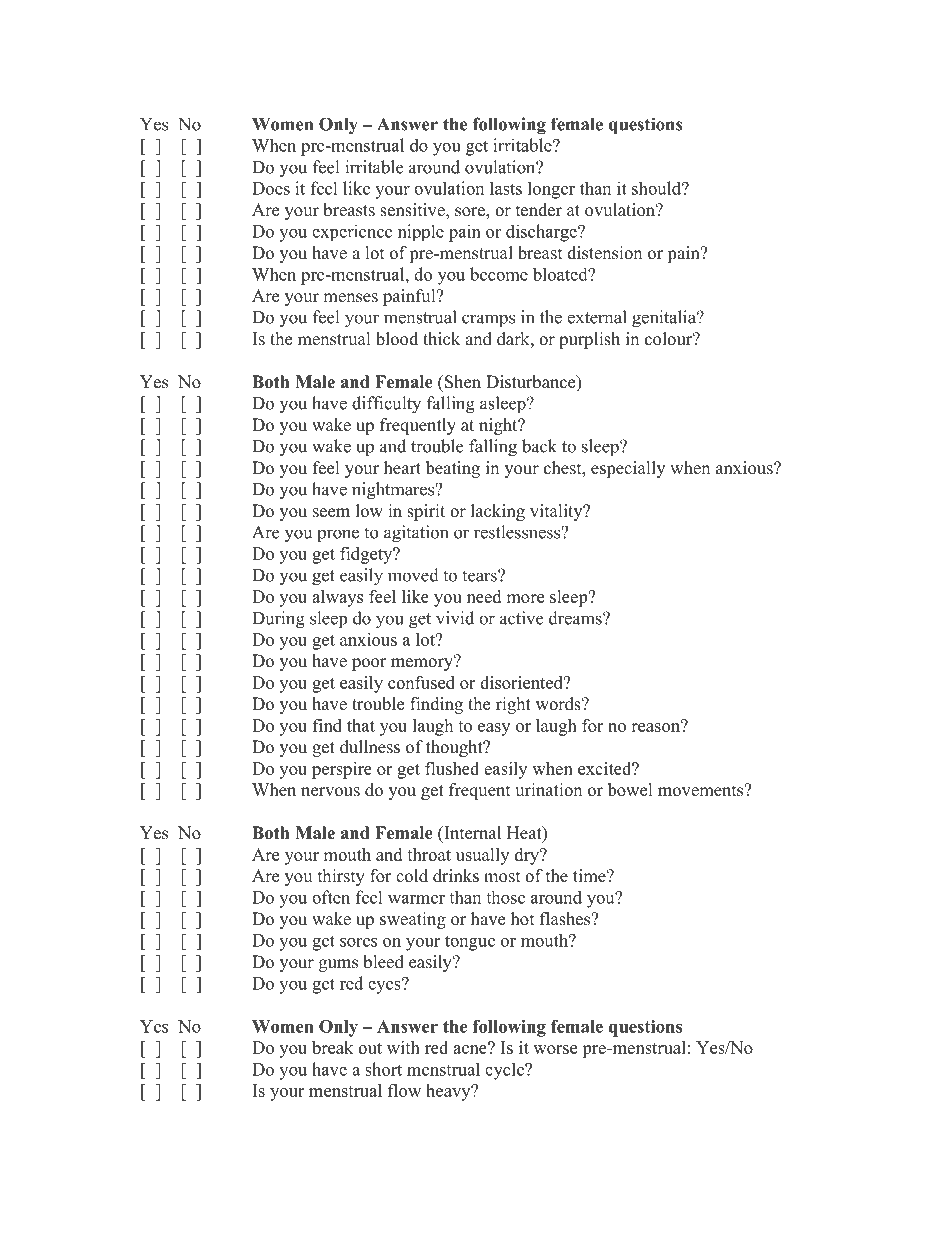 This page has height=1233, width=952. What do you see at coordinates (421, 232) in the page?
I see `nipple` at bounding box center [421, 232].
